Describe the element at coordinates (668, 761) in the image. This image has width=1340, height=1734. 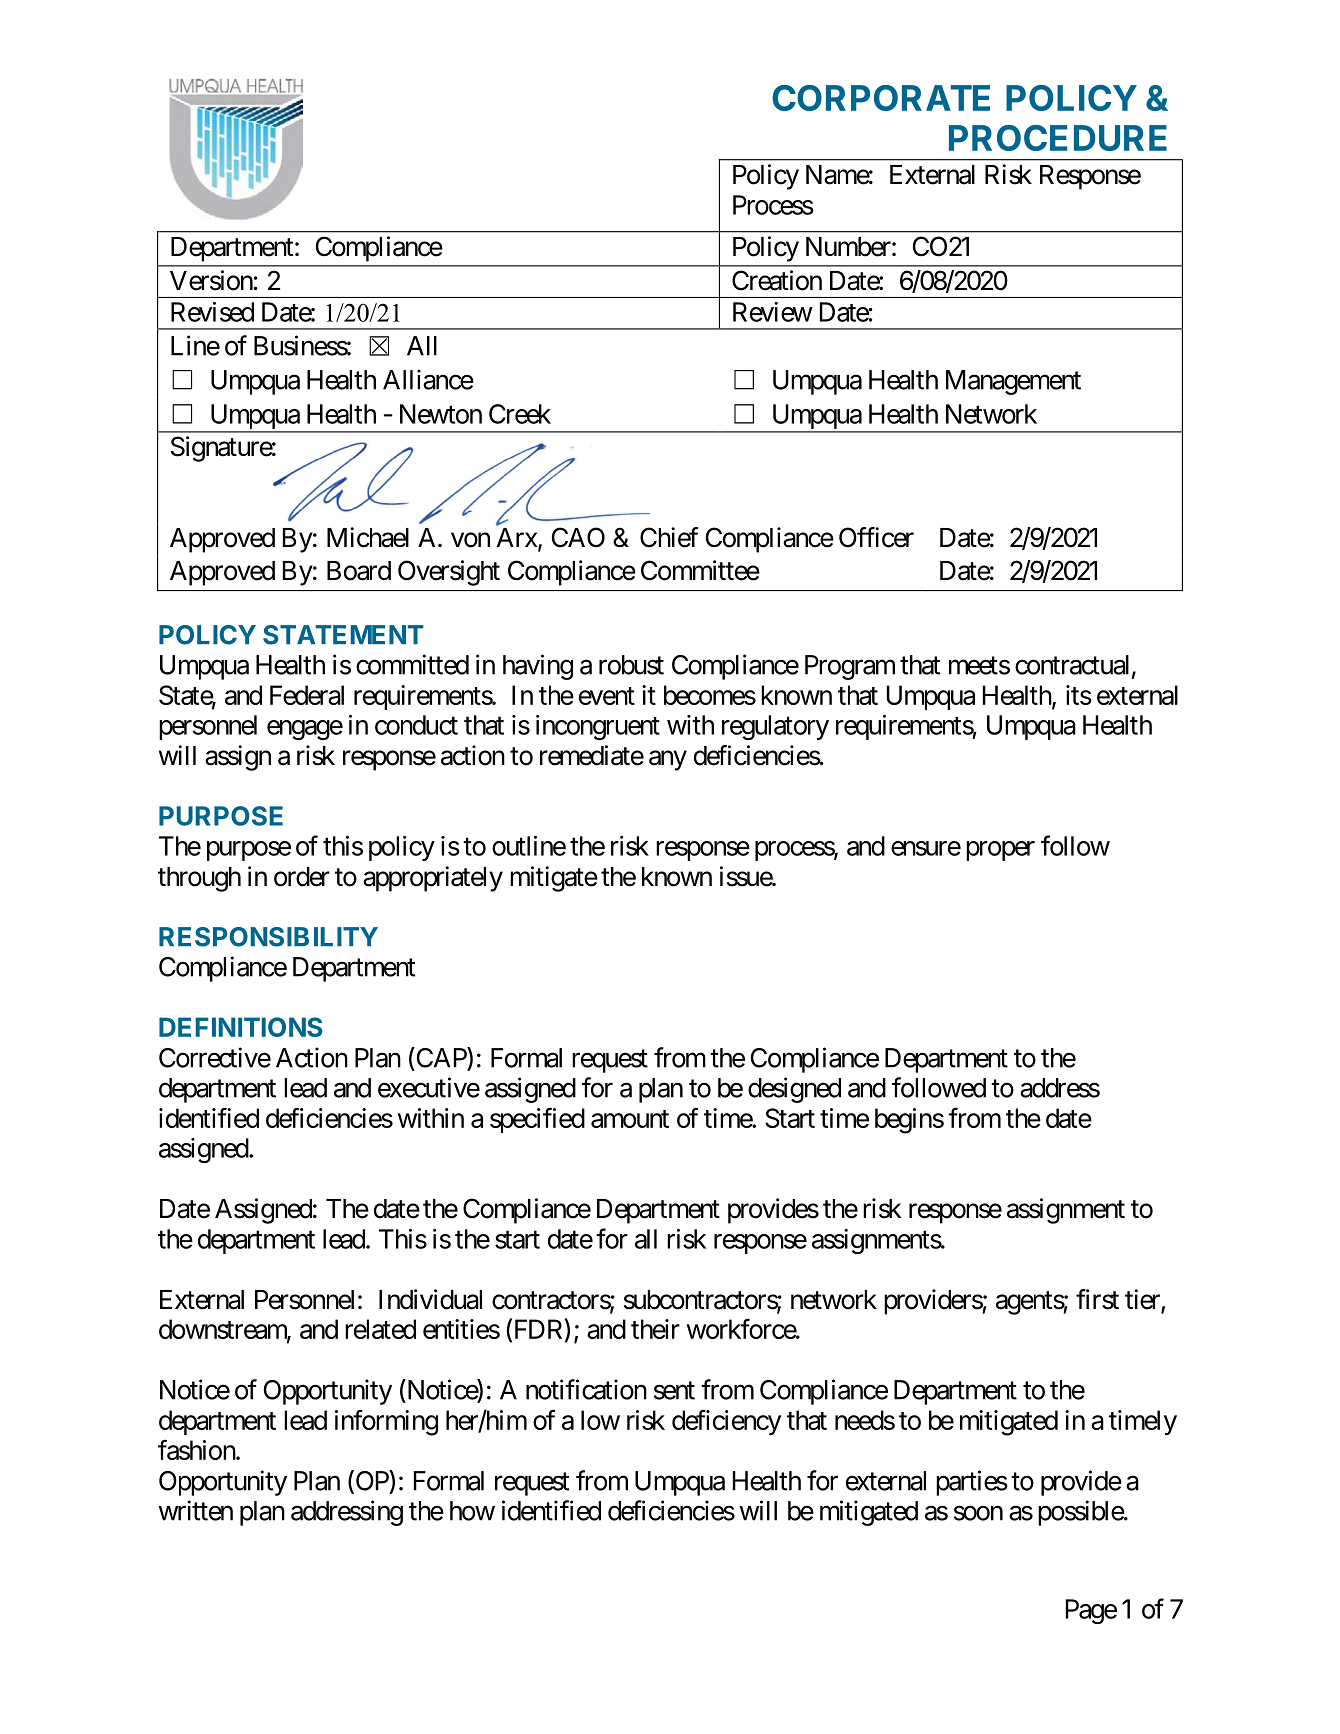
I see `any` at that location.
